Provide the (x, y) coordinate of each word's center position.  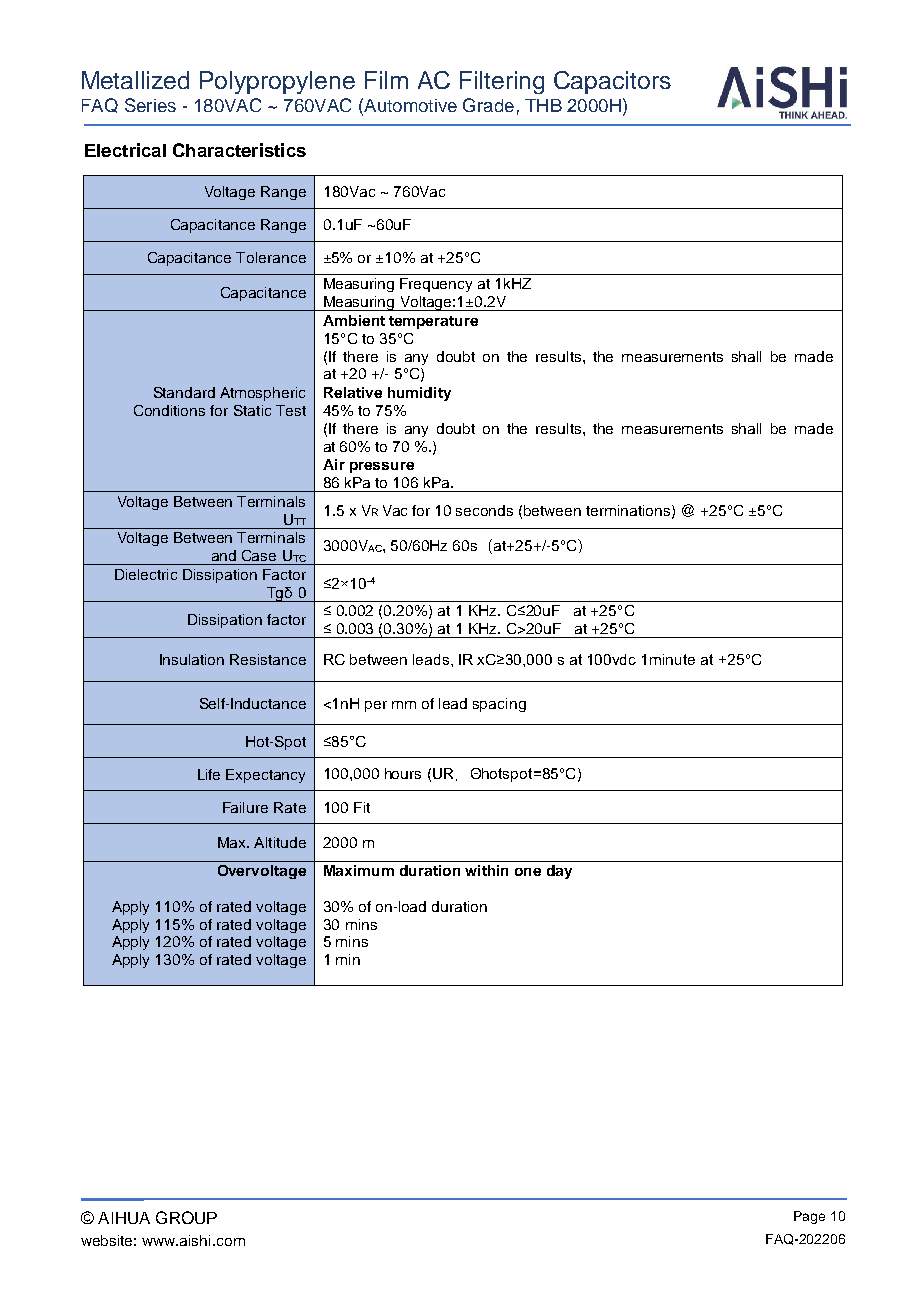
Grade (488, 105)
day (559, 872)
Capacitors (612, 82)
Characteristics (239, 150)
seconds (484, 510)
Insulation (192, 659)
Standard (184, 392)
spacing (499, 705)
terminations (629, 511)
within (486, 870)
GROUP (186, 1217)
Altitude (280, 842)
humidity (419, 394)
